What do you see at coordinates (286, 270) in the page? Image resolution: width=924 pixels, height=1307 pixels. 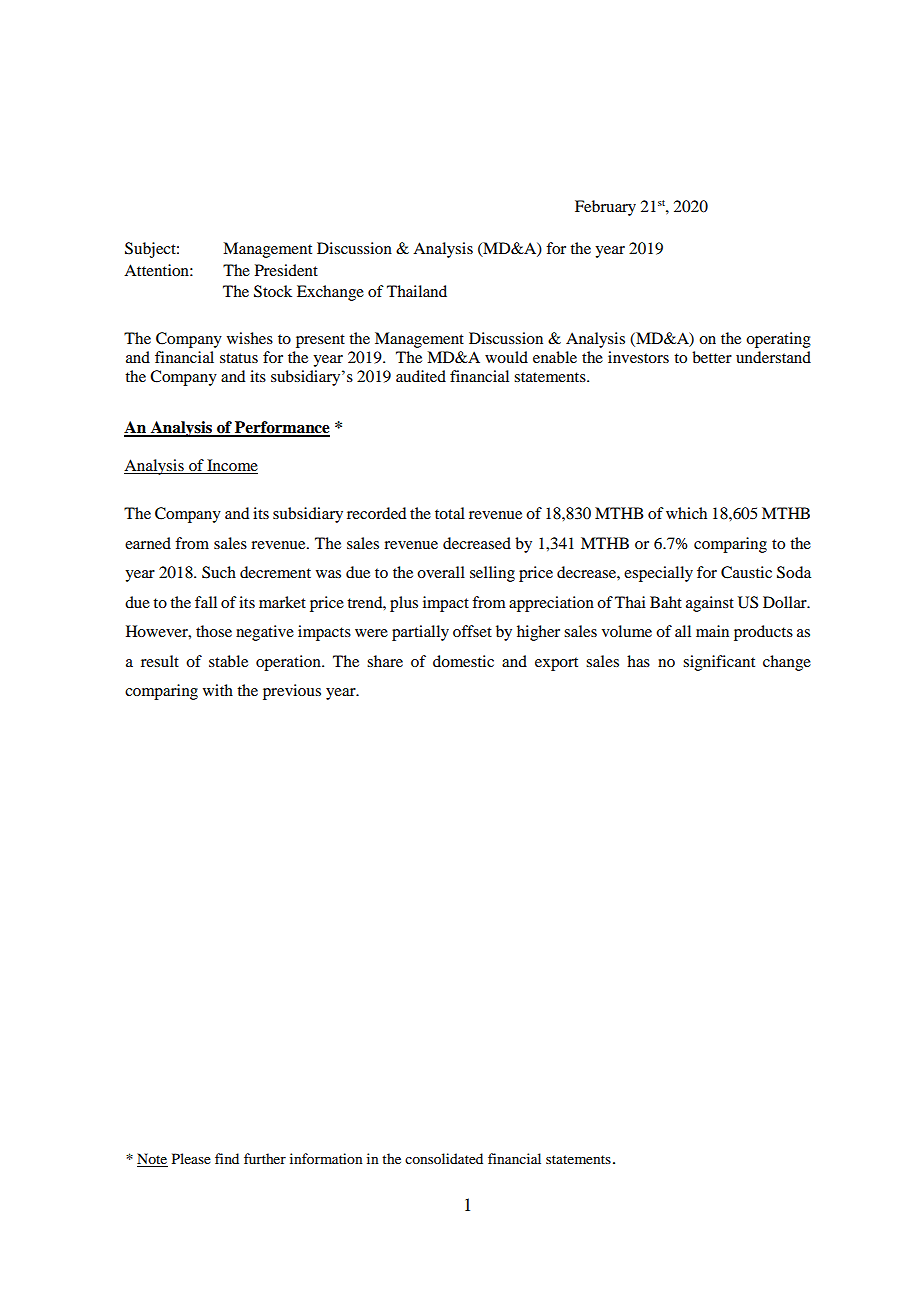 I see `President` at bounding box center [286, 270].
